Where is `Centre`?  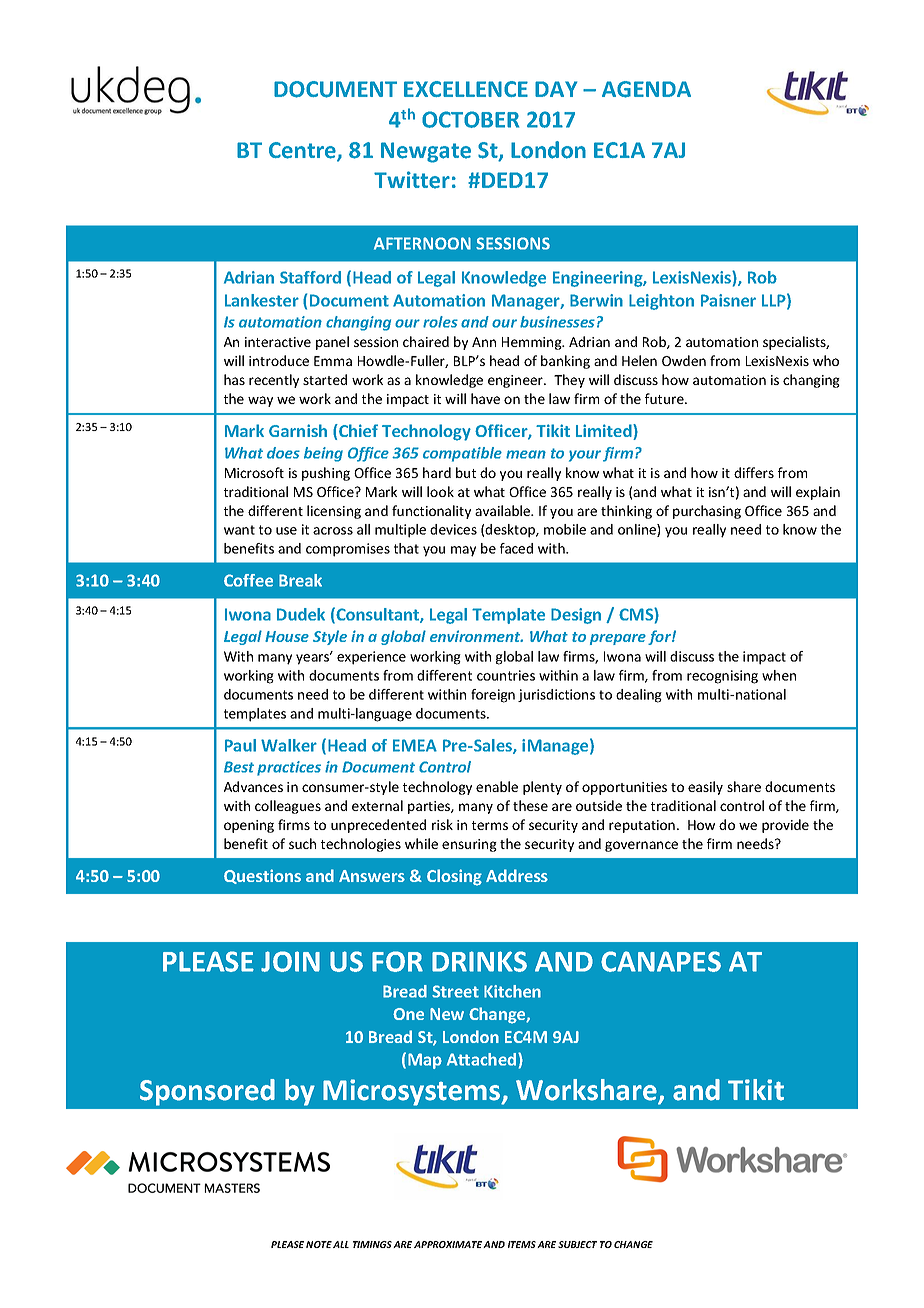
Centre is located at coordinates (303, 151).
